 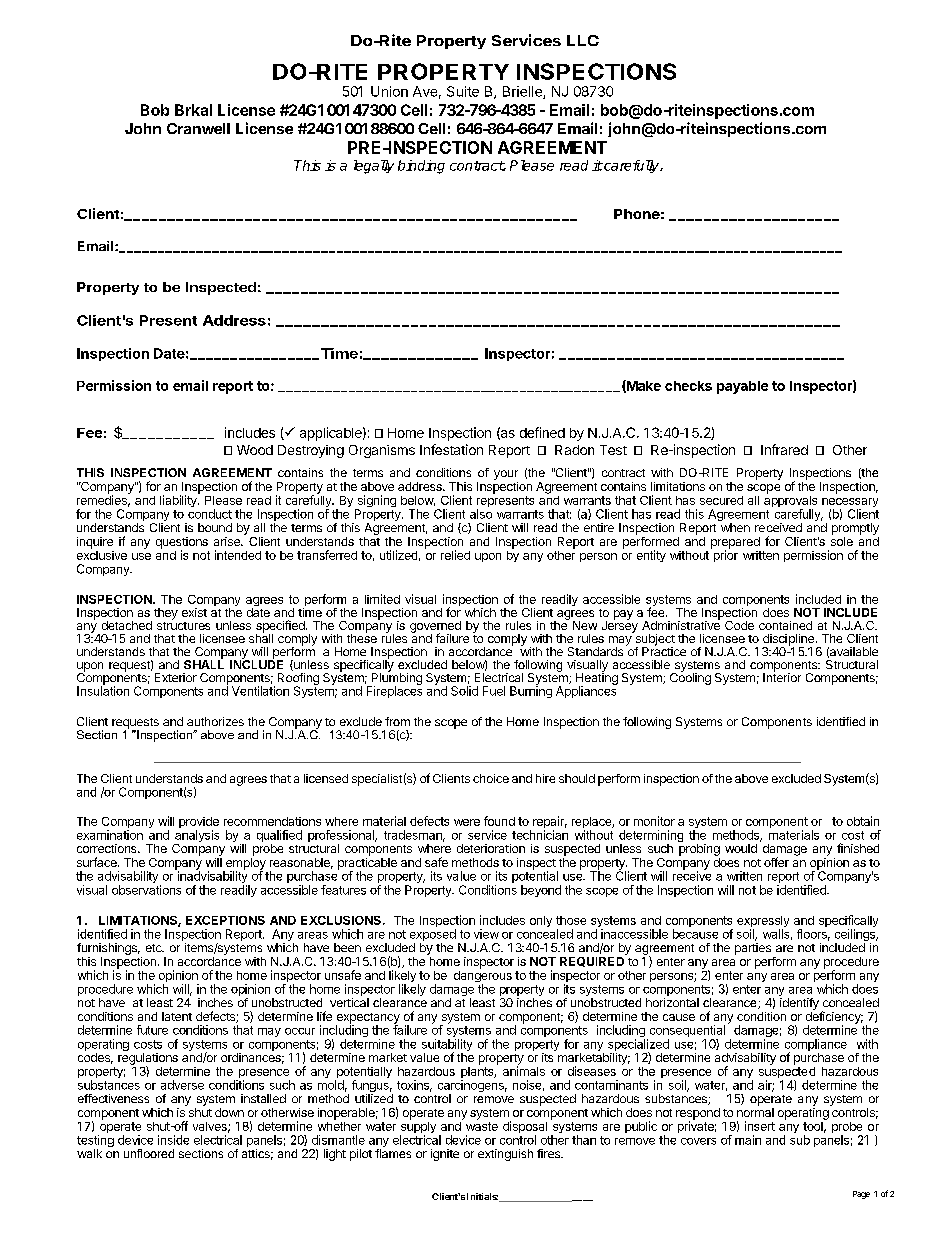 I want to click on payable, so click(x=742, y=387).
